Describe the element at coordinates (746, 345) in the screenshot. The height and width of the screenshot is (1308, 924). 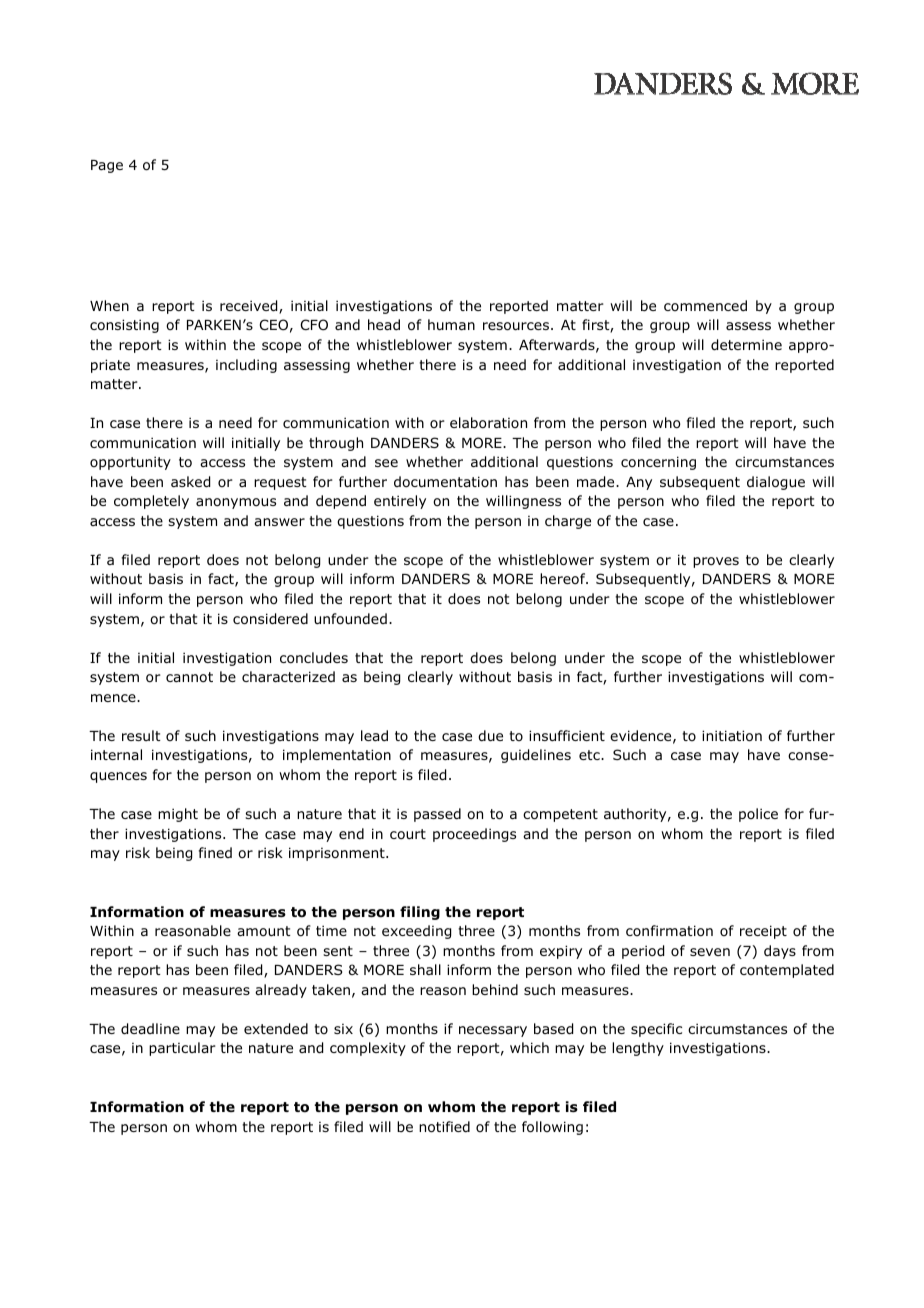
I see `determine` at that location.
